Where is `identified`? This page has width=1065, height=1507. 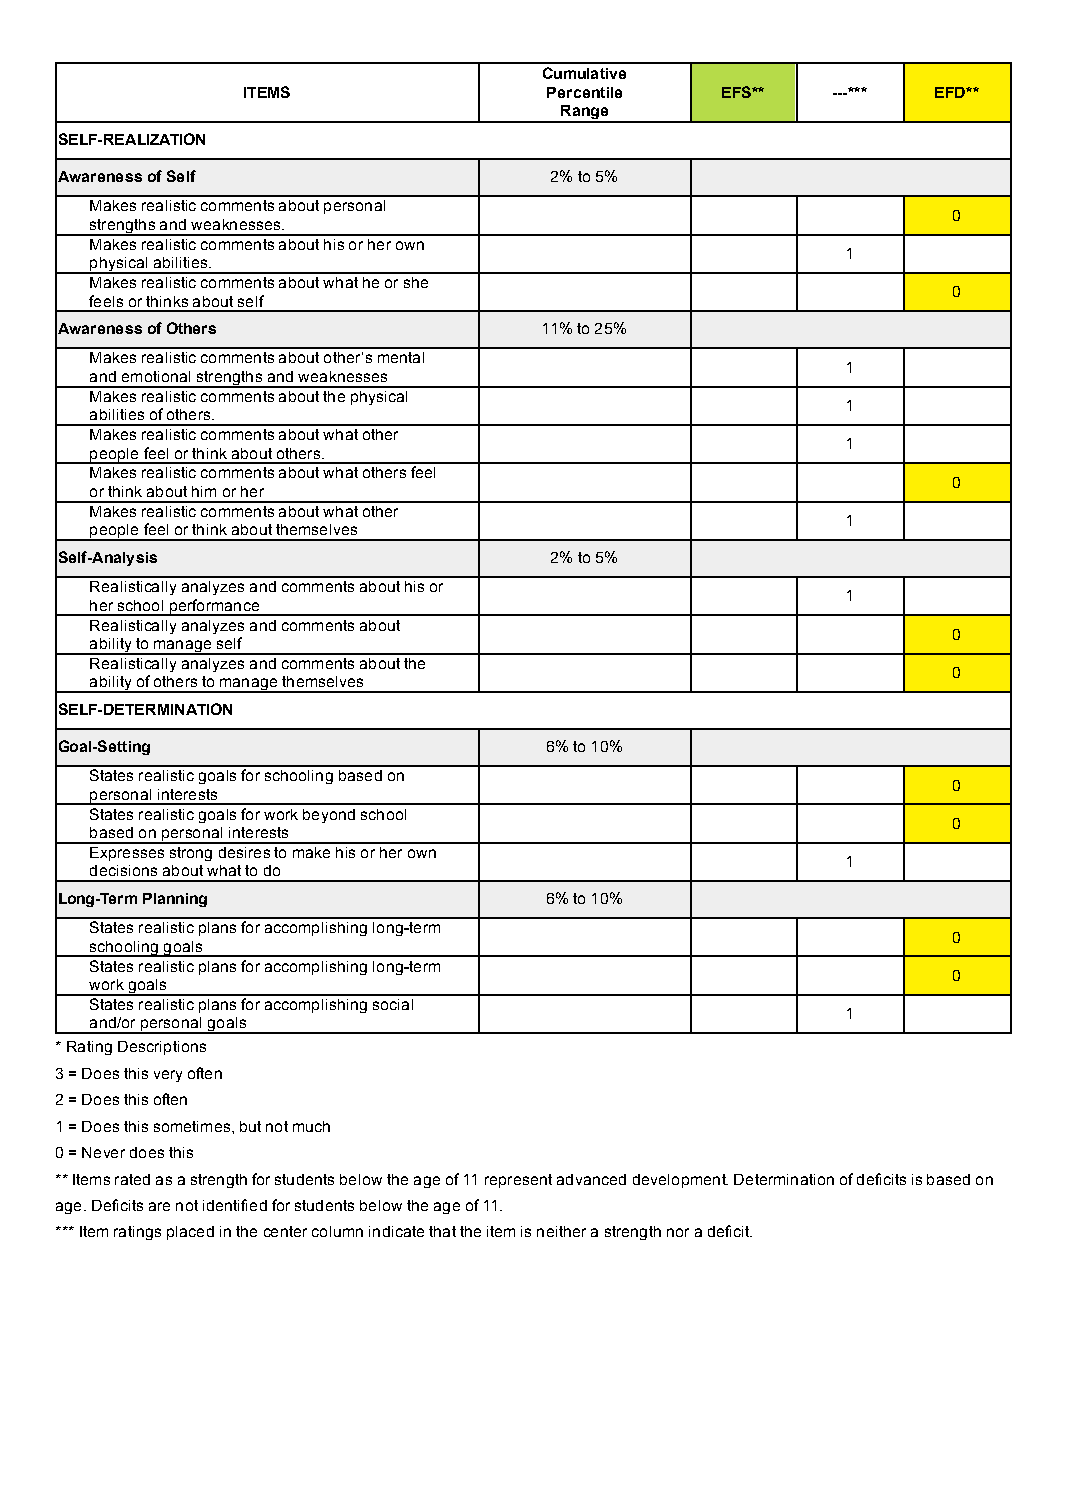 identified is located at coordinates (235, 1205).
